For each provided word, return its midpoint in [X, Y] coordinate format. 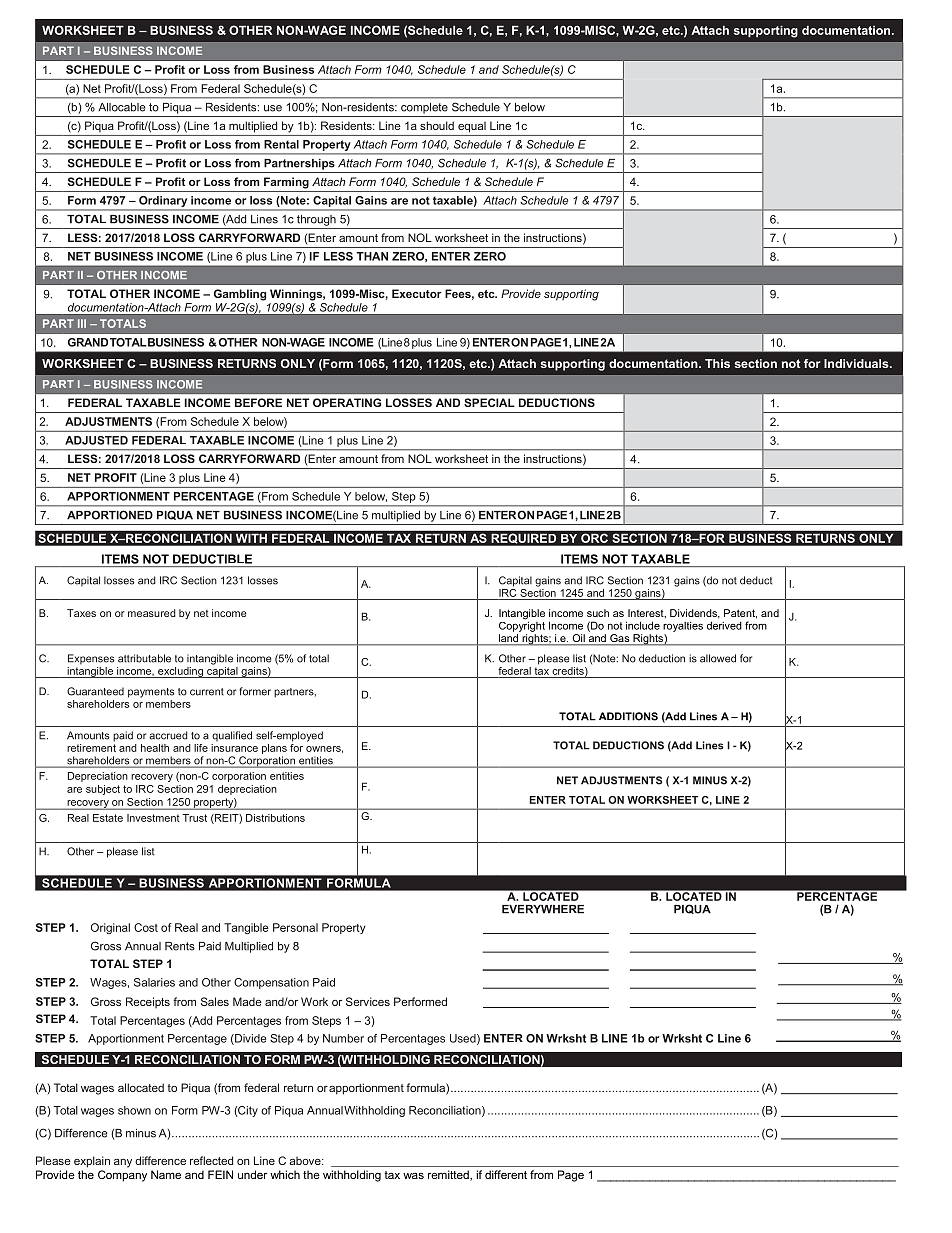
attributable [144, 658]
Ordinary [163, 201]
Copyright [522, 625]
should [437, 125]
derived [724, 626]
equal [472, 127]
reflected [211, 1160]
